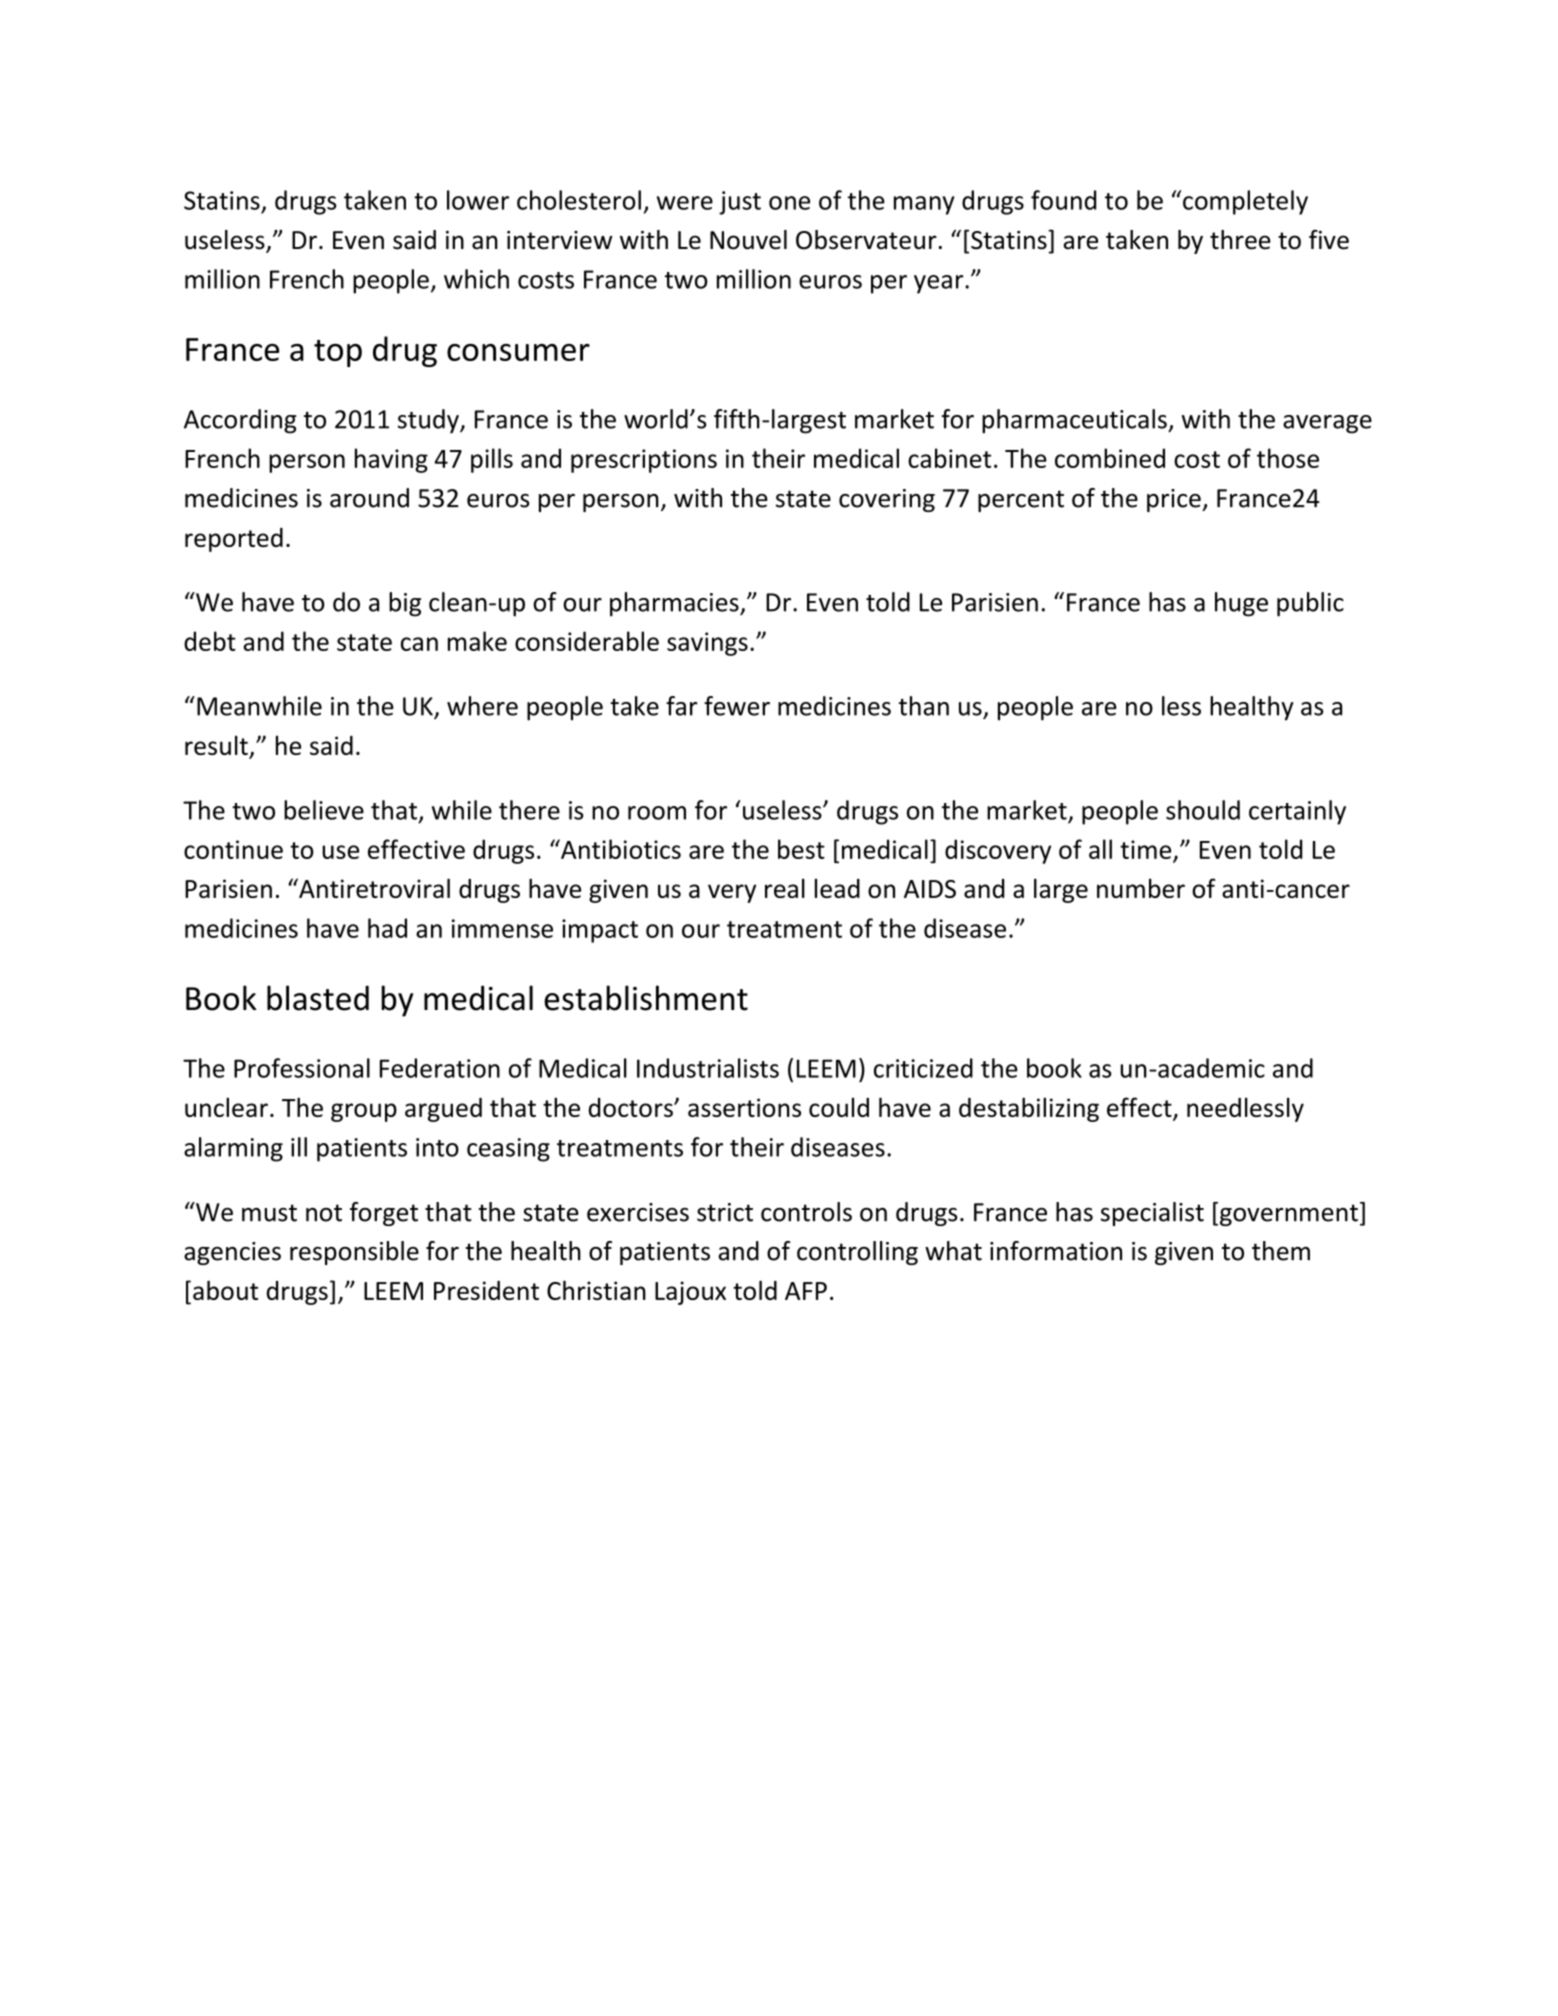  What do you see at coordinates (1175, 500) in the image?
I see `price` at bounding box center [1175, 500].
